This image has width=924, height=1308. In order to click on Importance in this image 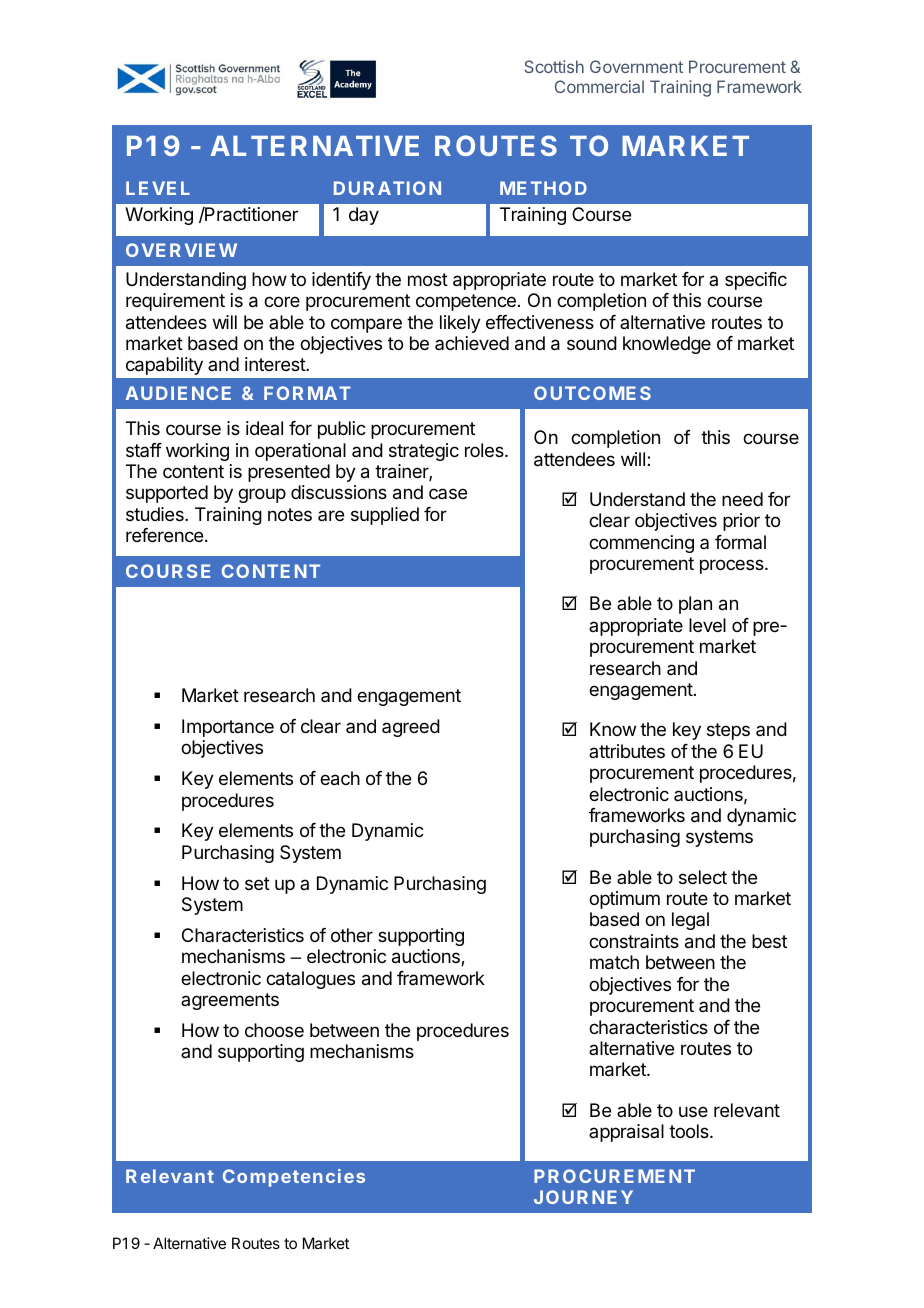, I will do `click(228, 728)`.
